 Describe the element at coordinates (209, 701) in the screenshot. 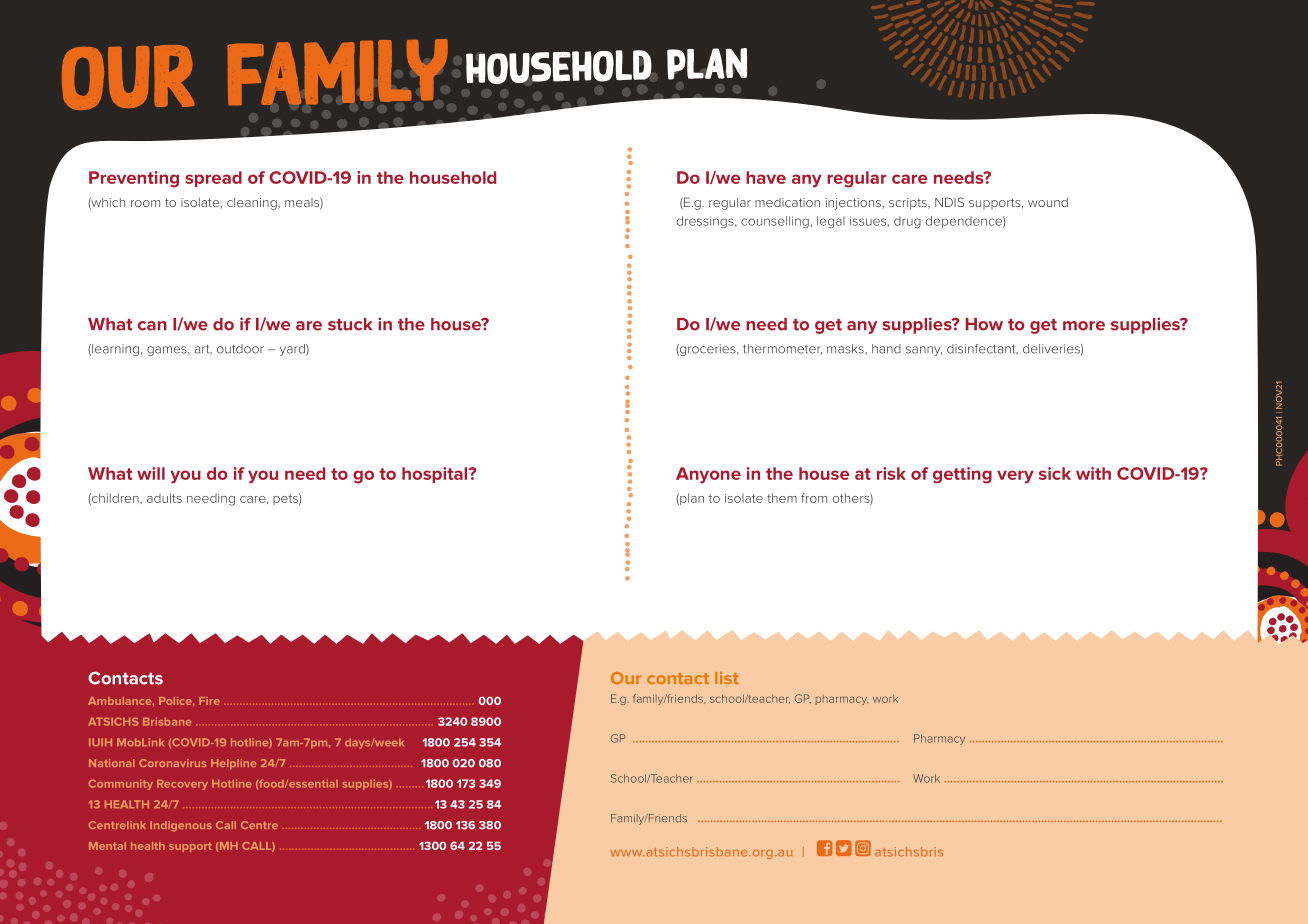

I see `Fire` at that location.
